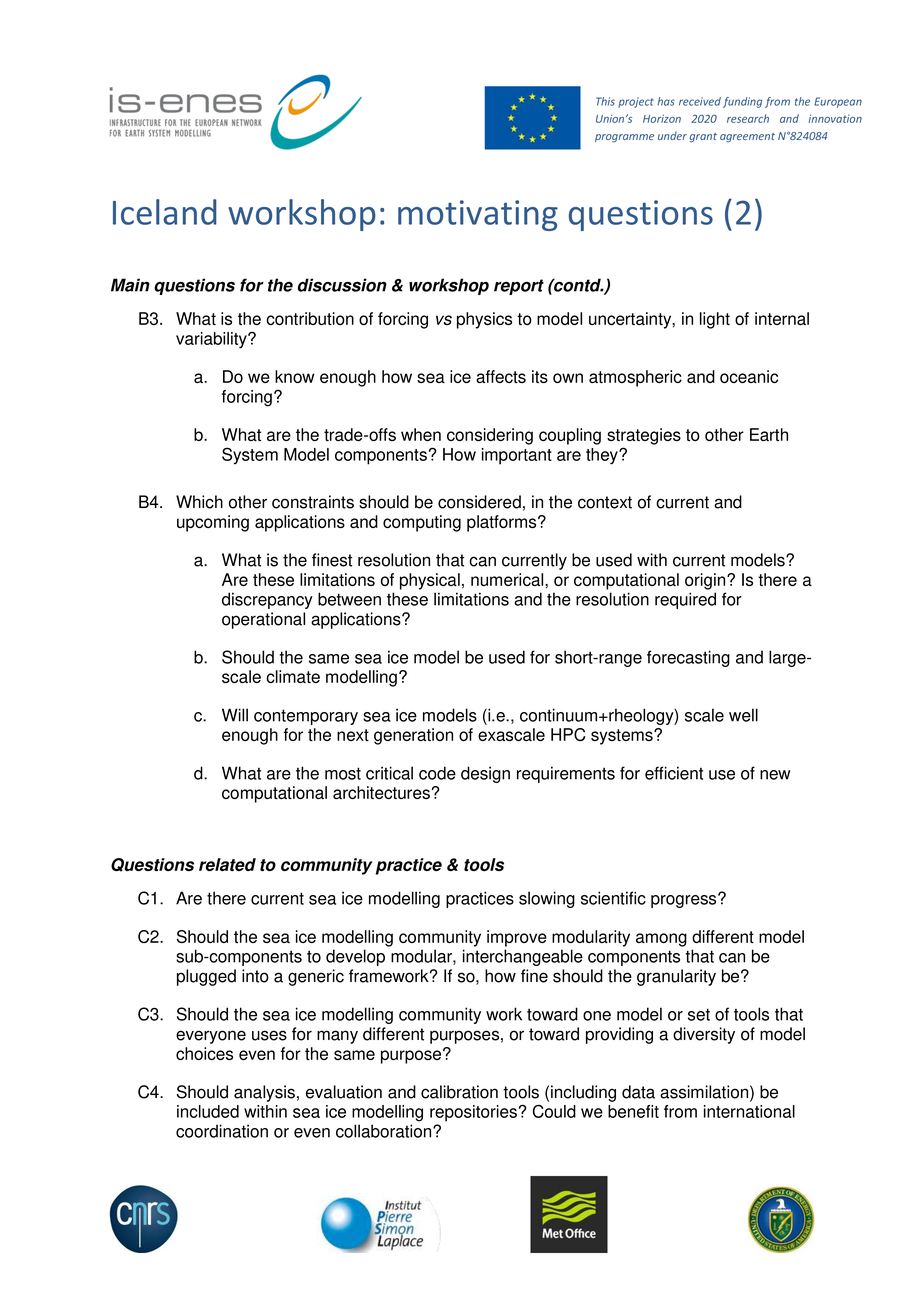 Image resolution: width=924 pixels, height=1308 pixels. I want to click on Which, so click(199, 502).
